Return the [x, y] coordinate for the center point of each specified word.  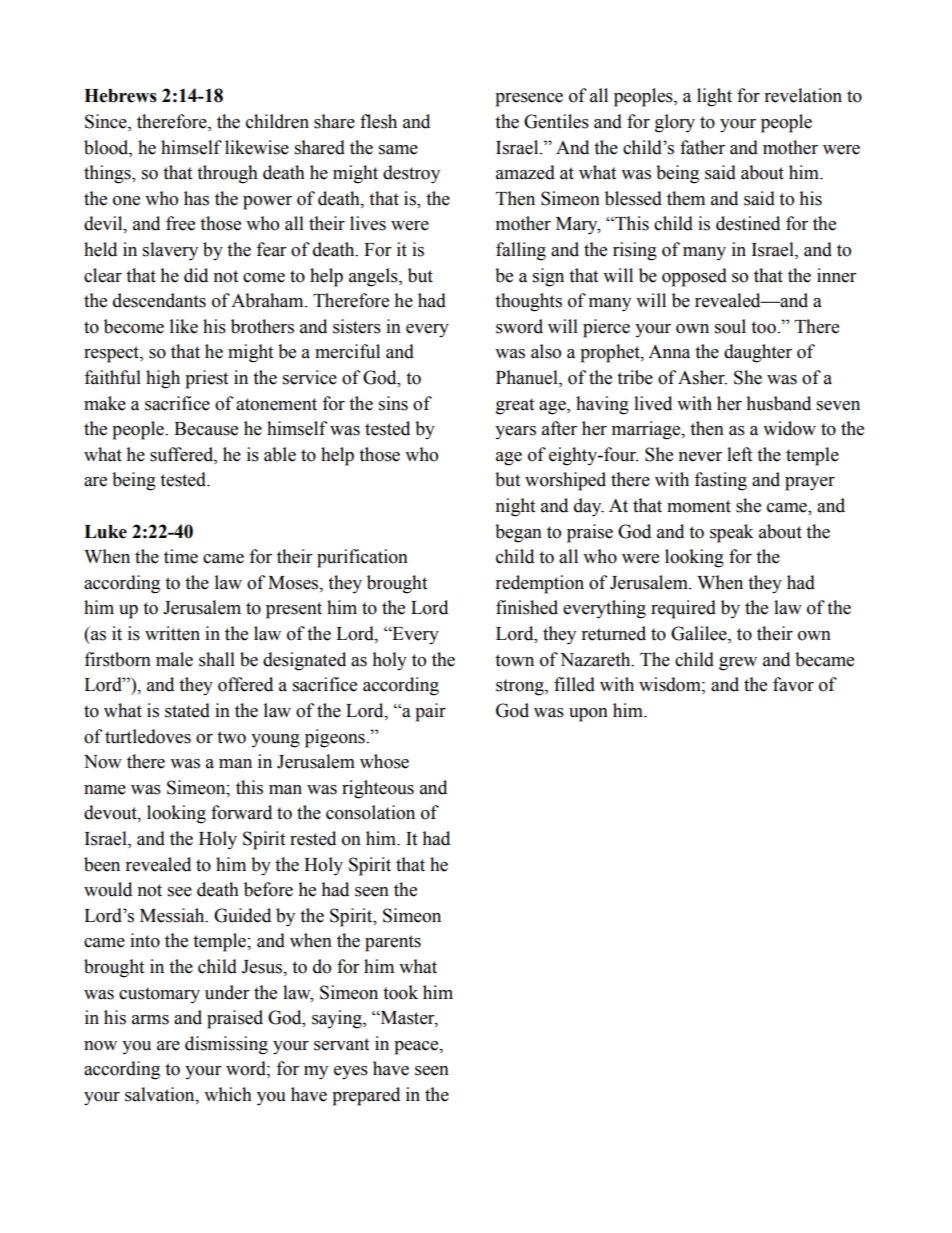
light [714, 97]
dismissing [226, 1045]
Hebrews [120, 96]
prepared [366, 1096]
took [400, 992]
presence [529, 100]
